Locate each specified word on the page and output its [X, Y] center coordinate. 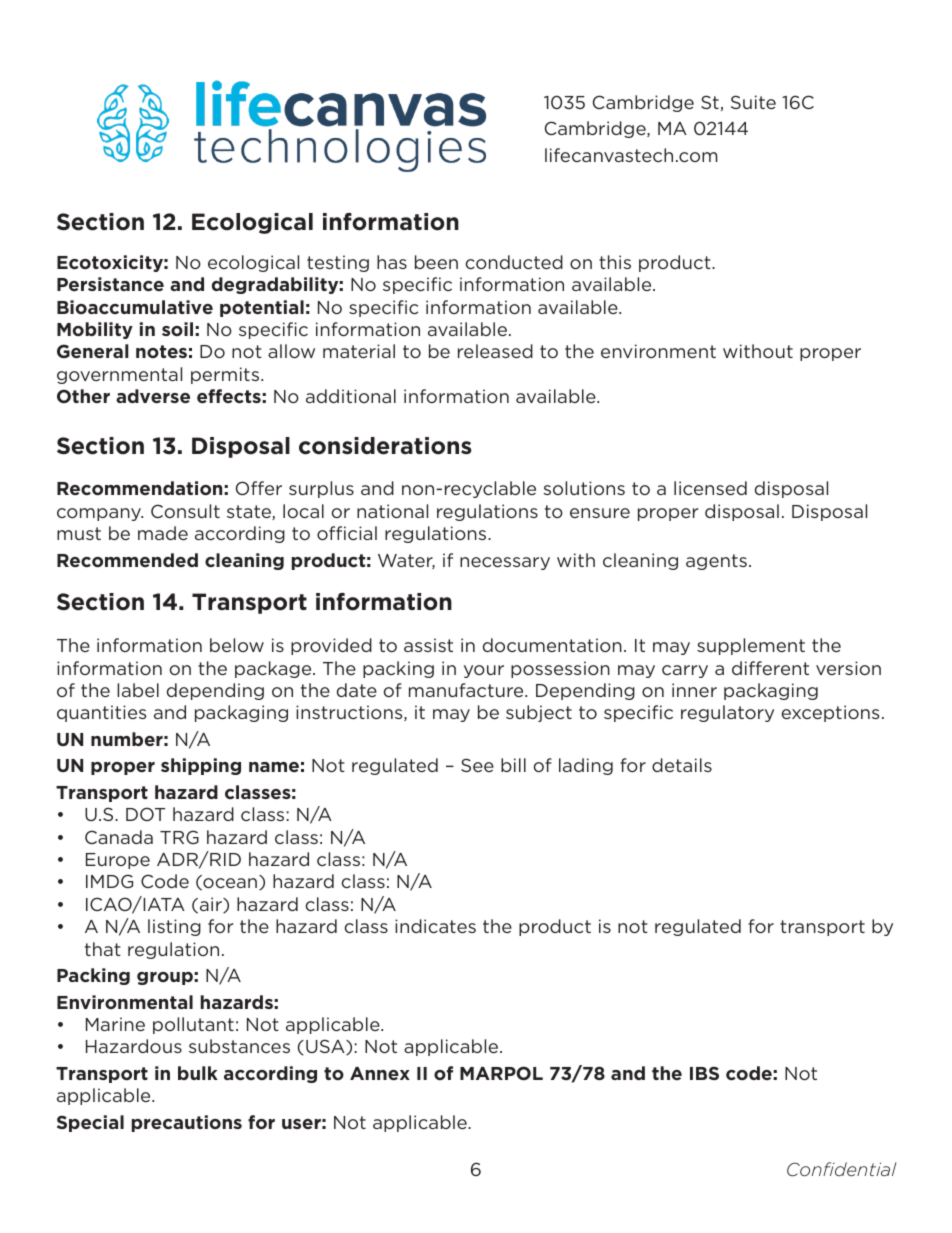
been [436, 262]
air [212, 905]
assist [428, 645]
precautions [187, 1123]
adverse [153, 396]
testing [338, 263]
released [495, 351]
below [237, 645]
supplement [751, 646]
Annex [380, 1073]
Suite [753, 102]
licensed [710, 488]
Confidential [841, 1169]
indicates [435, 926]
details [682, 765]
